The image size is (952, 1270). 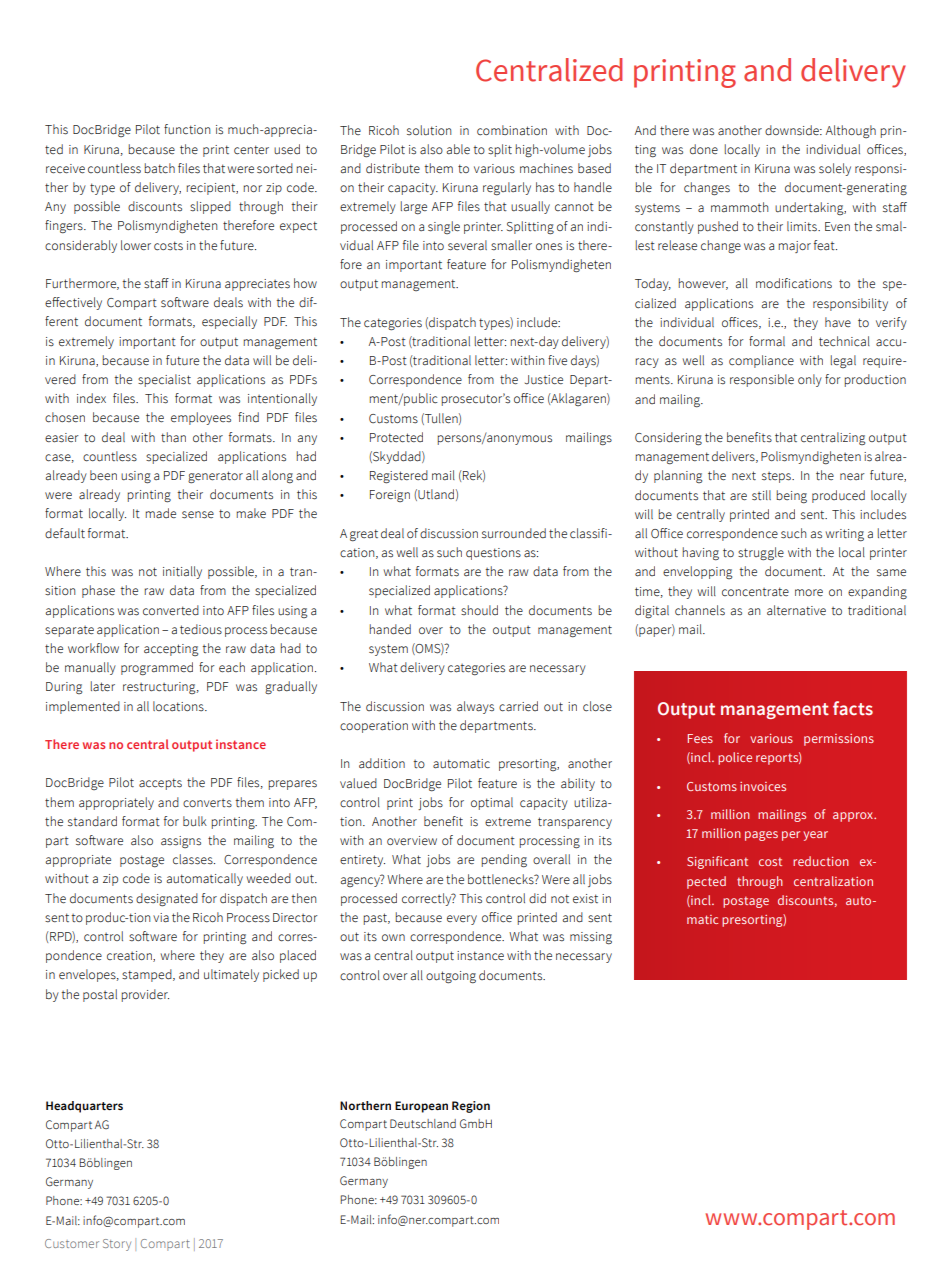 What do you see at coordinates (462, 920) in the screenshot?
I see `every` at bounding box center [462, 920].
